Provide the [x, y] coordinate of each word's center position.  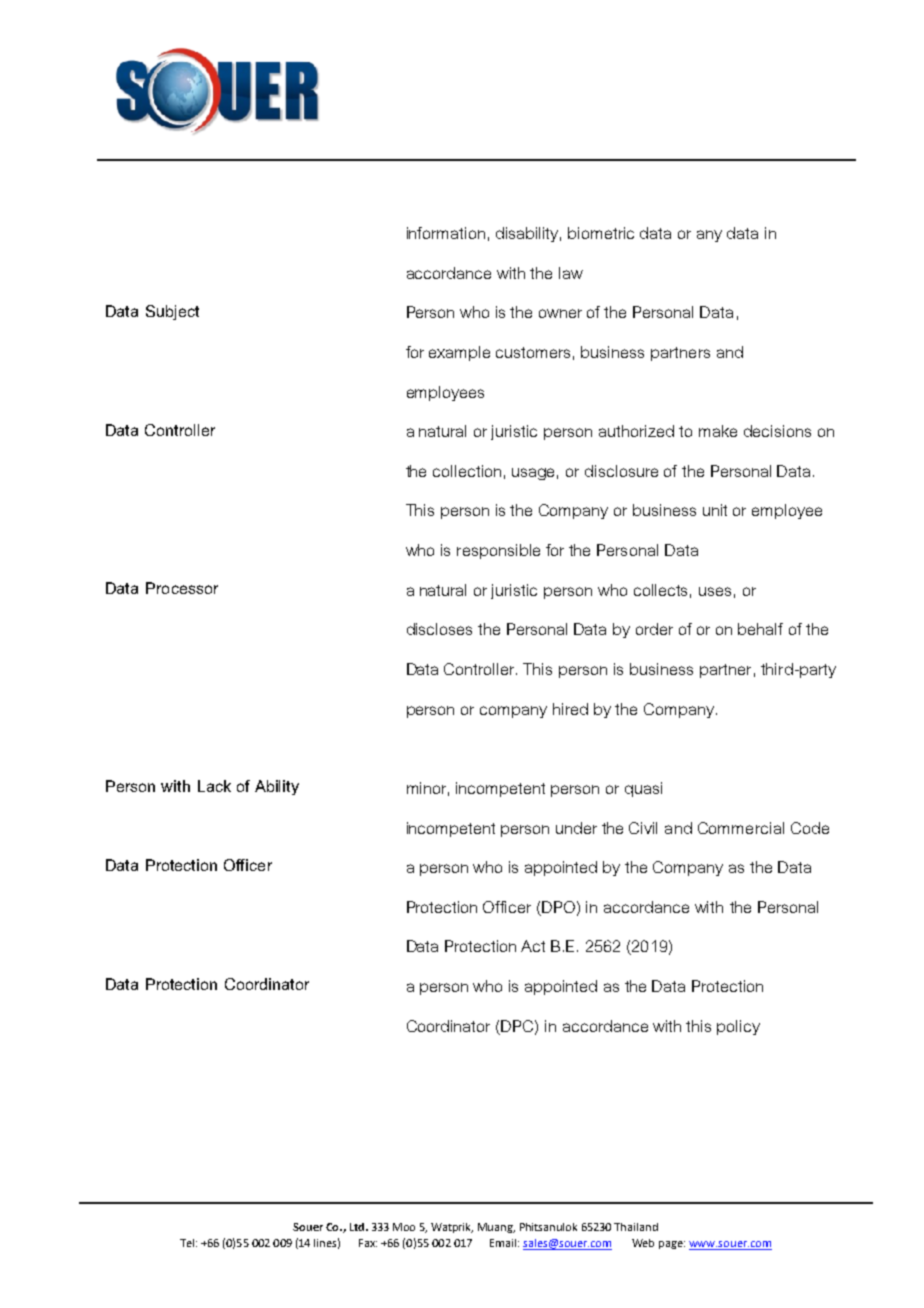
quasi [643, 789]
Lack [214, 786]
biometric [601, 233]
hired [570, 709]
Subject [172, 312]
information [446, 233]
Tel [187, 1243]
